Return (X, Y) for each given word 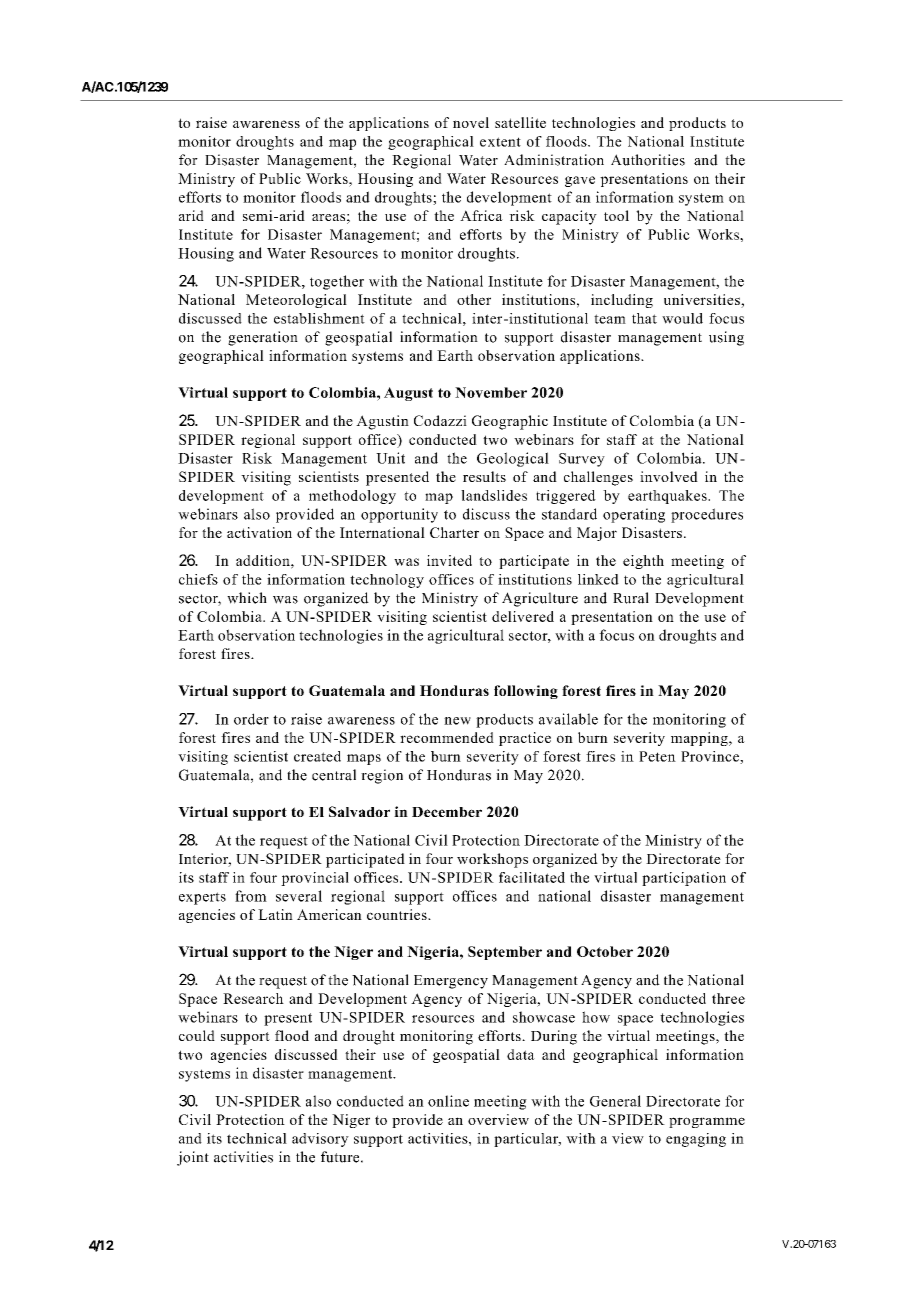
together (337, 282)
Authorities (648, 160)
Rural (631, 598)
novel (471, 122)
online (448, 1101)
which (247, 598)
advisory (320, 1140)
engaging (696, 1140)
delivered (523, 616)
